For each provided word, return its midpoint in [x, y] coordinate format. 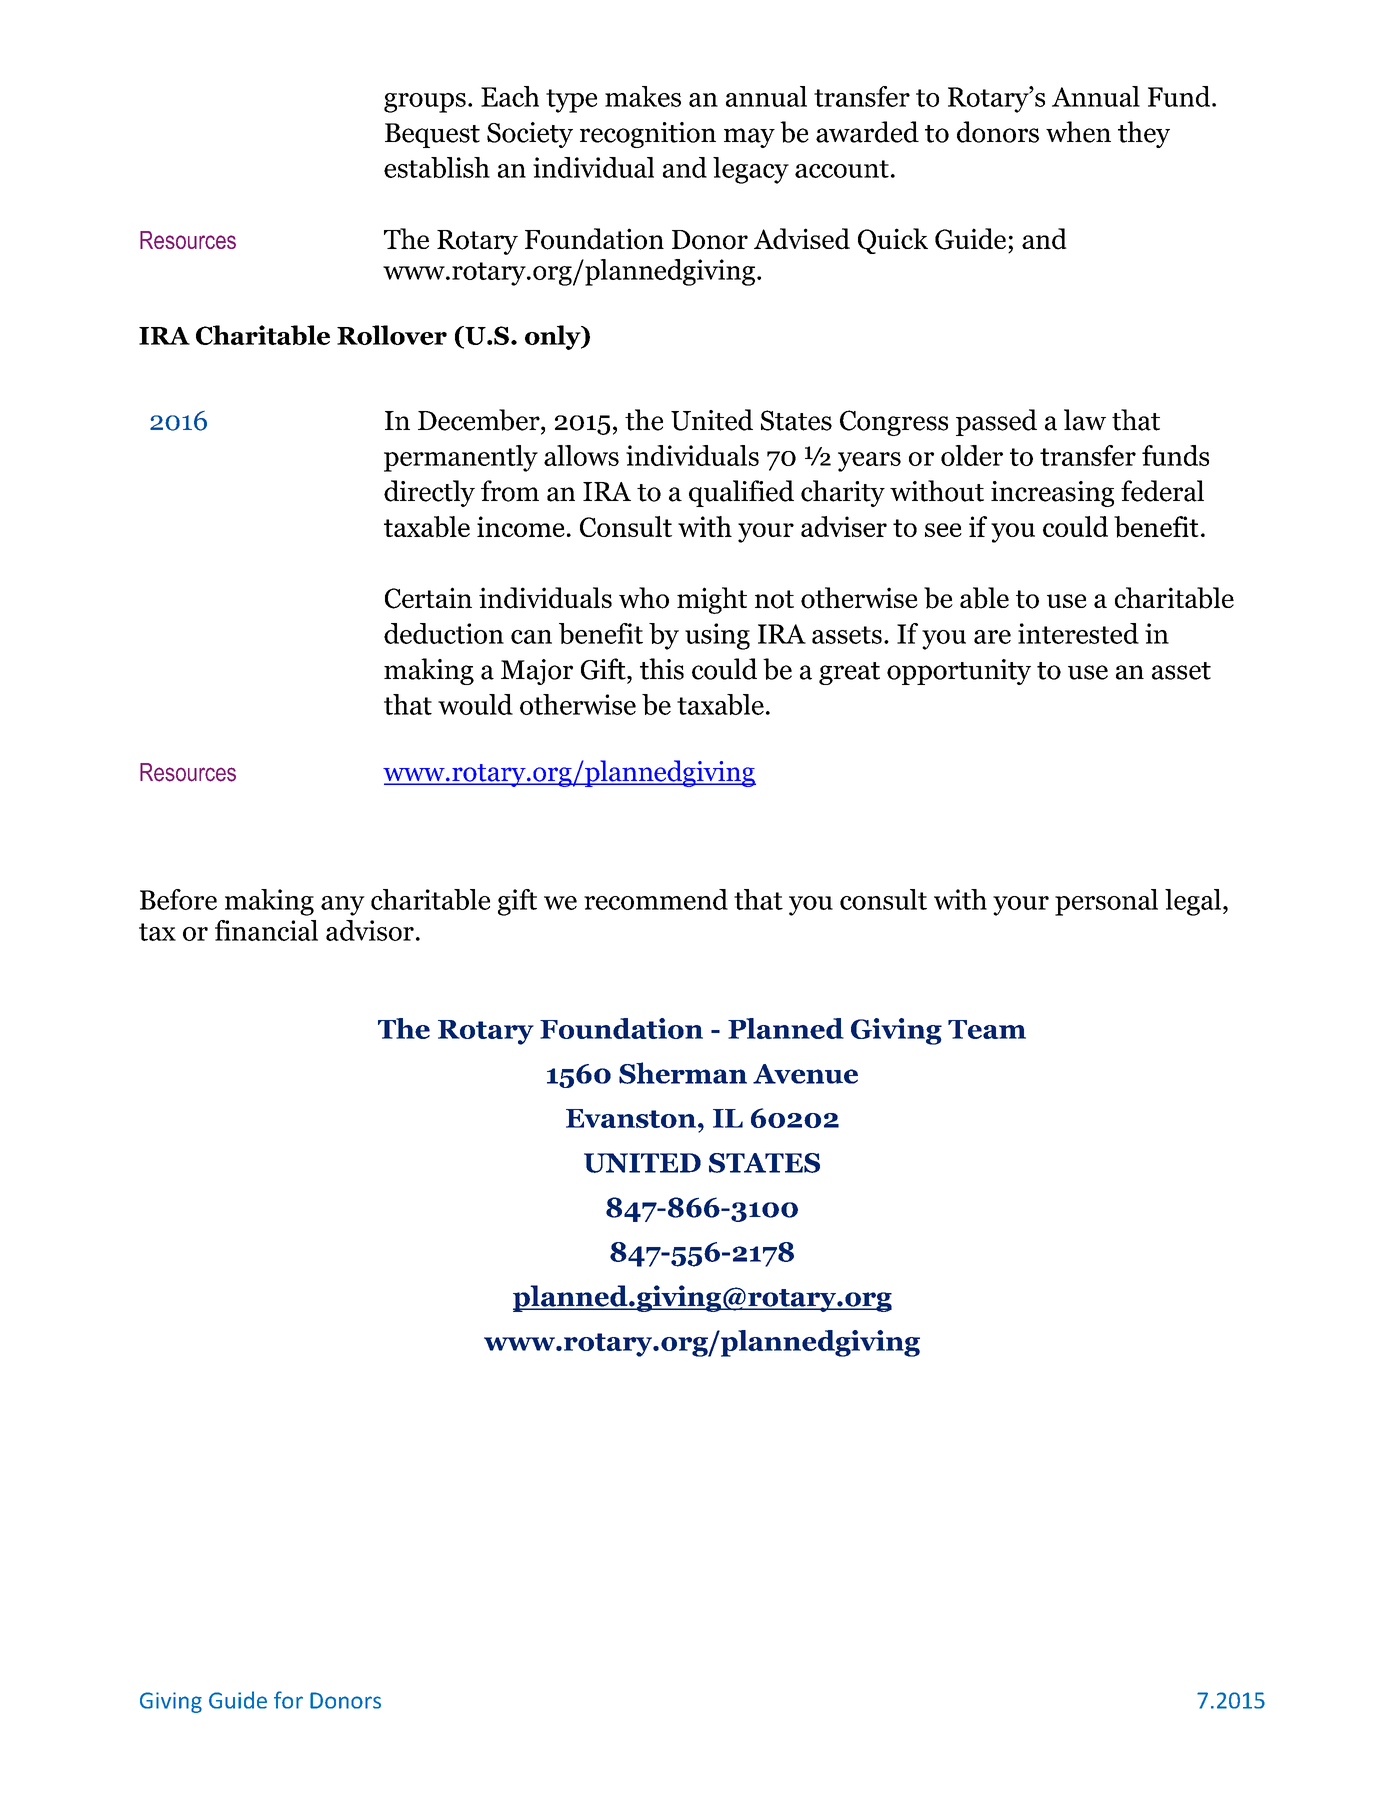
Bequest [432, 135]
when [1078, 132]
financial [266, 930]
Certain [428, 598]
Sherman [683, 1073]
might [712, 600]
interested [1078, 633]
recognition [648, 135]
